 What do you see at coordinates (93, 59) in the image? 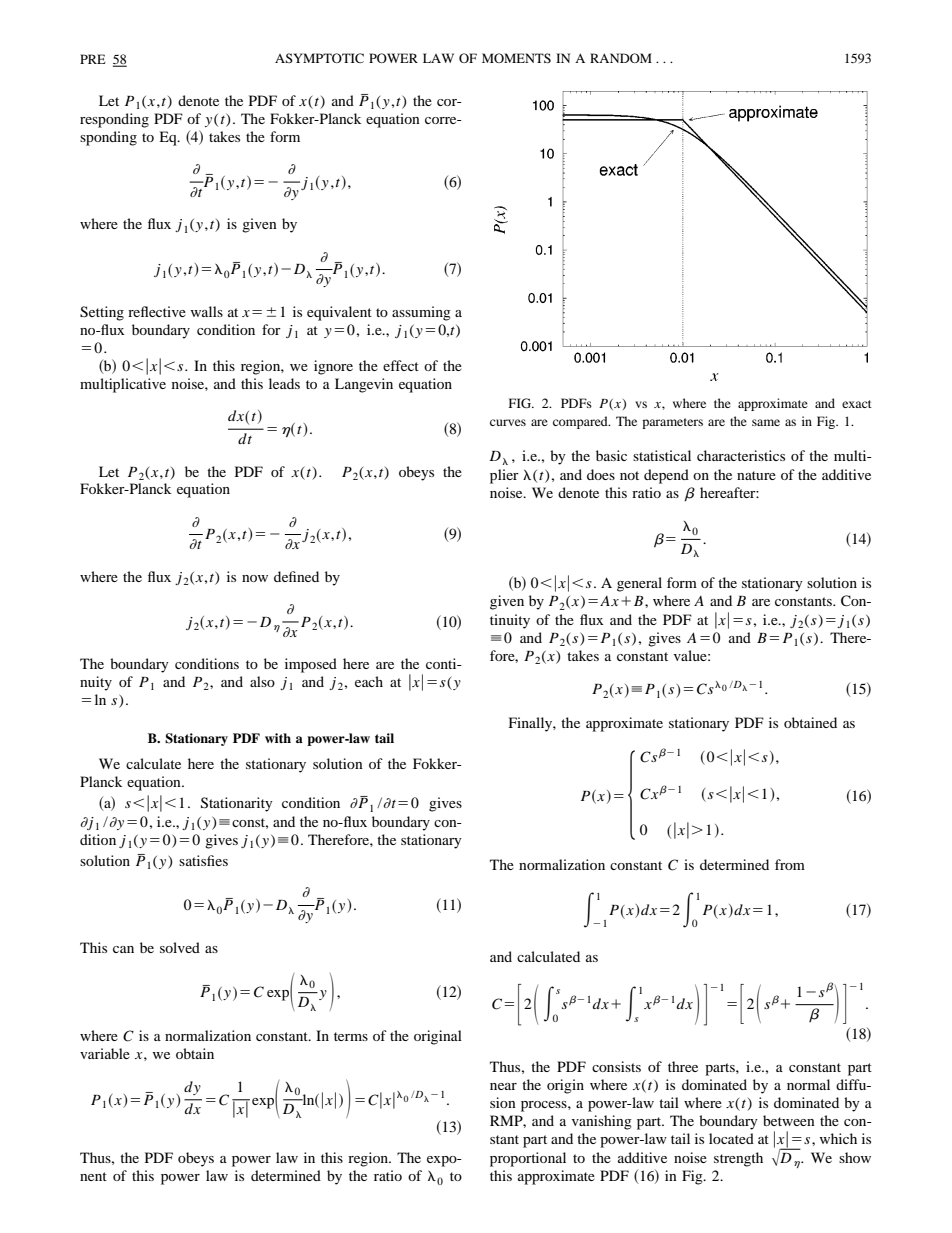
I see `PRE` at bounding box center [93, 59].
